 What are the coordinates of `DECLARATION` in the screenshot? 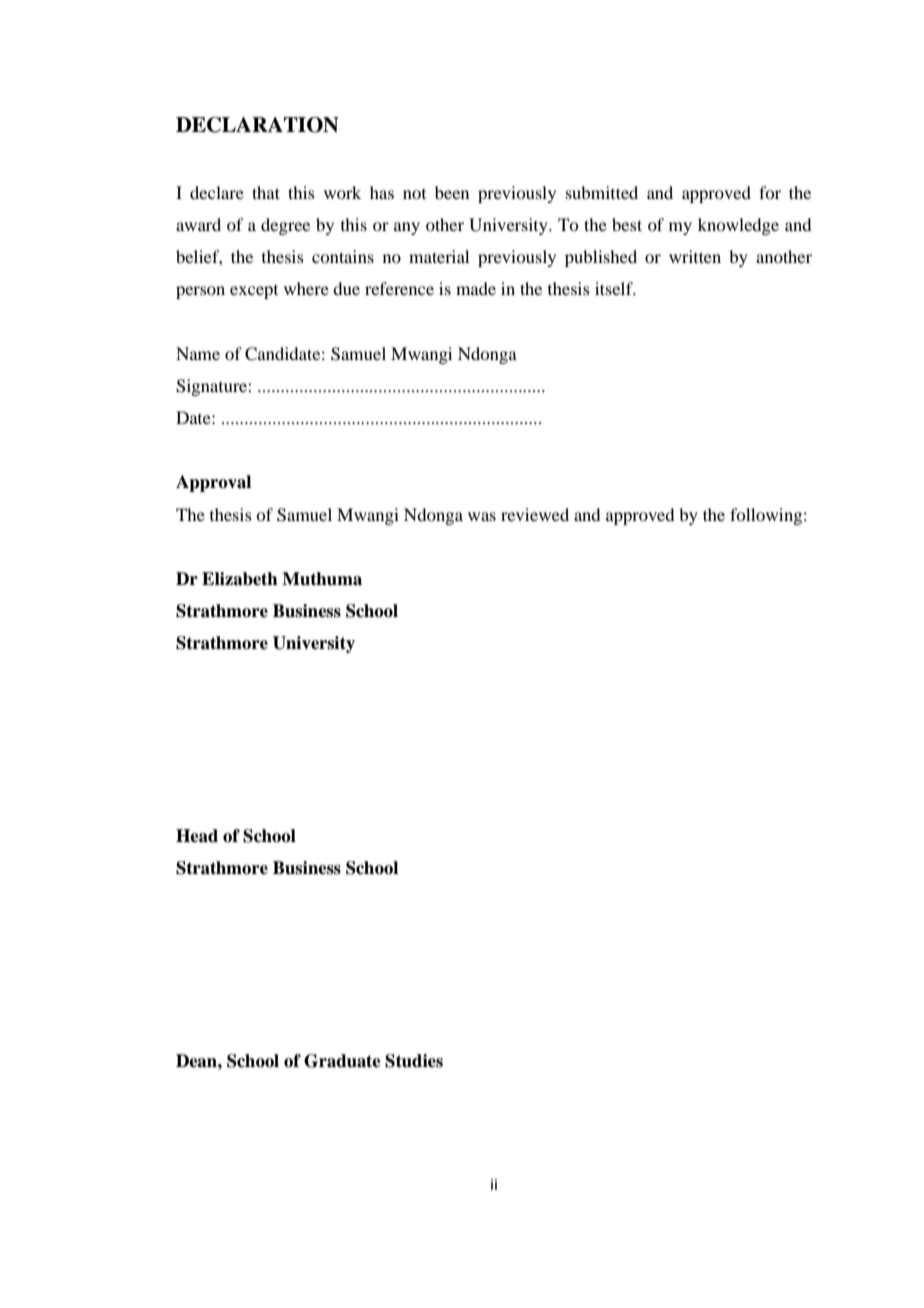 It's located at (257, 125).
